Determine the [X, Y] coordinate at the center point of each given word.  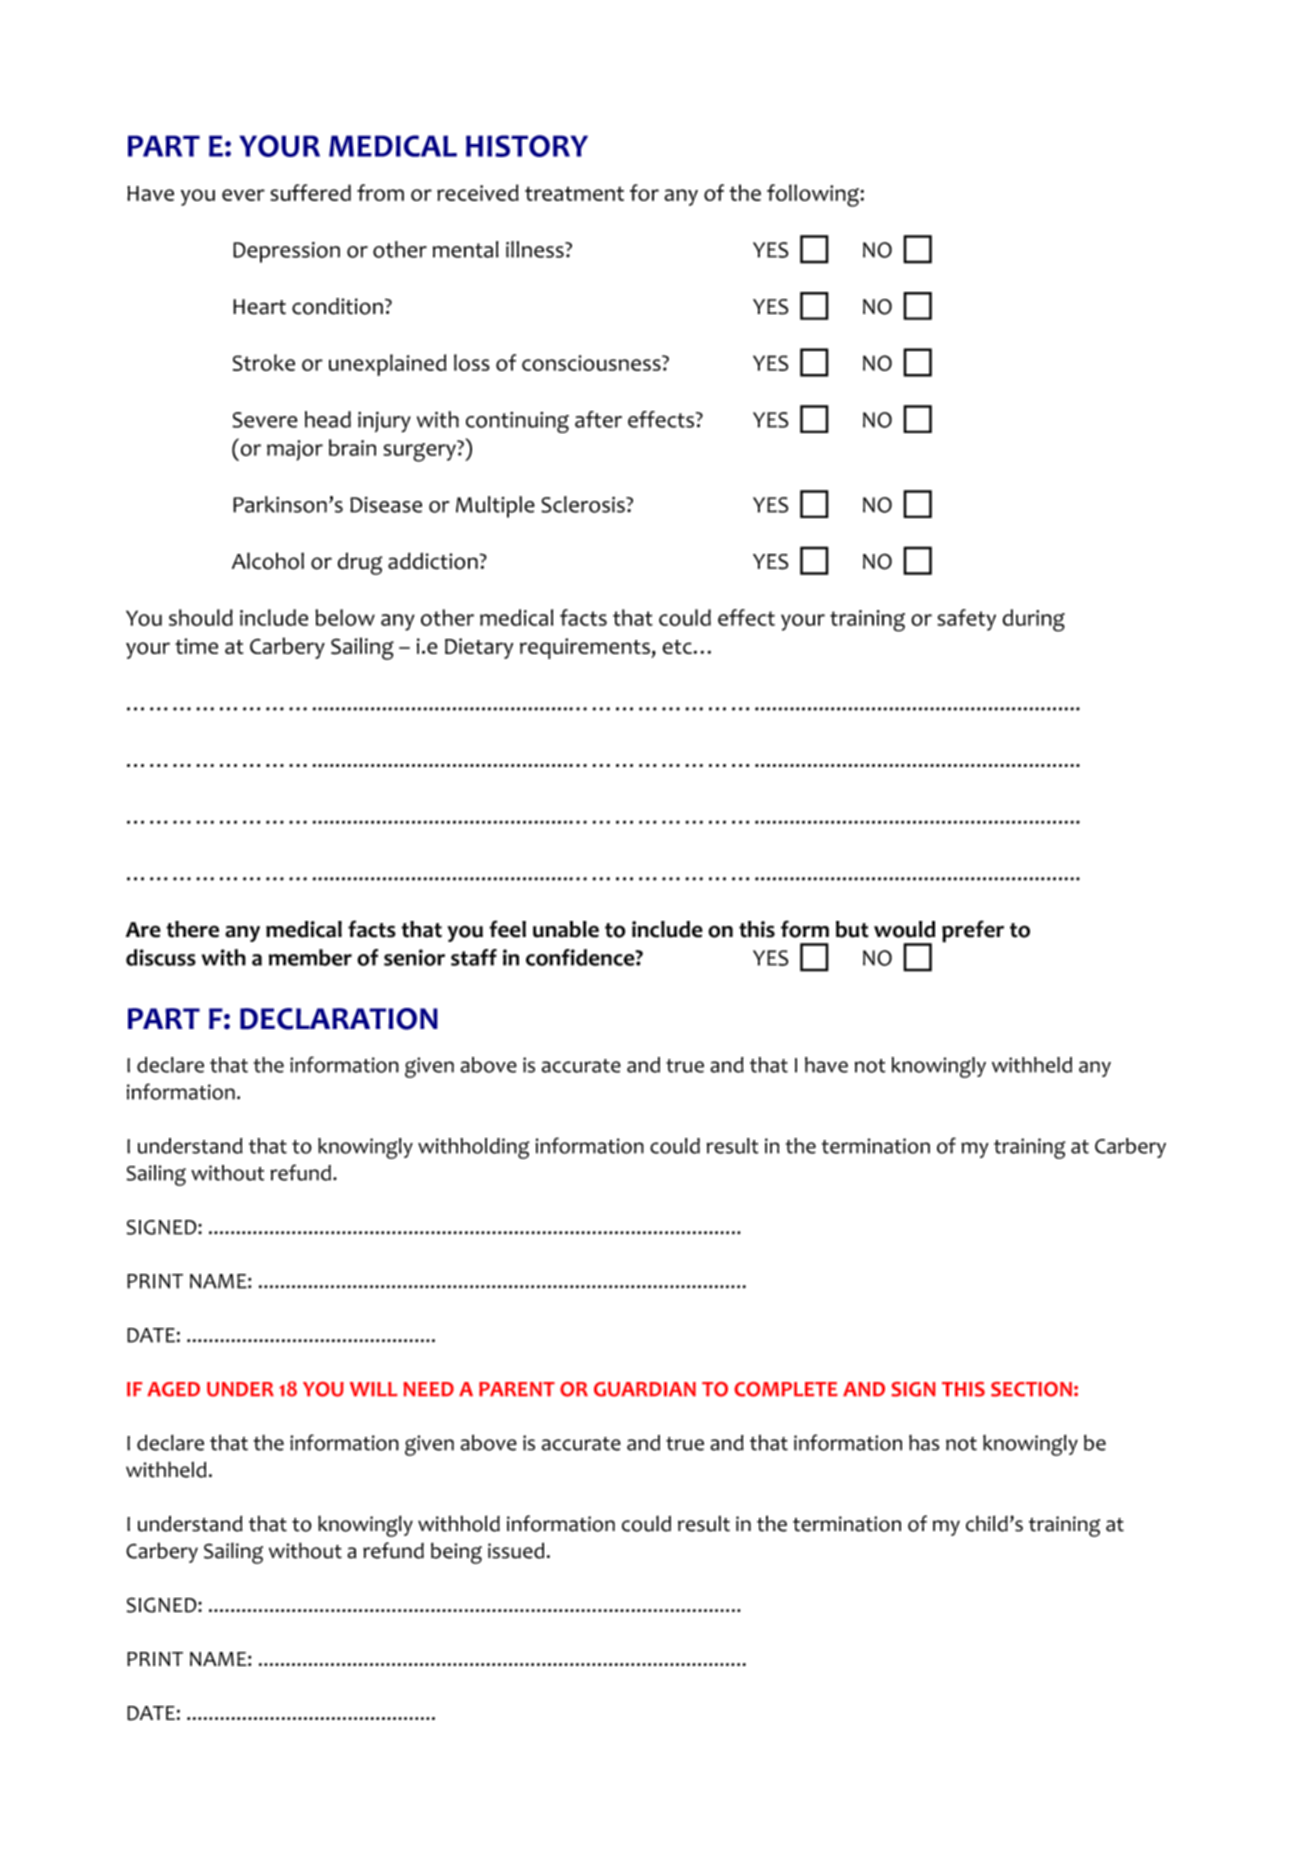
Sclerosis [584, 504]
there [192, 929]
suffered [311, 192]
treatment [574, 193]
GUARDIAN [645, 1389]
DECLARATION [339, 1019]
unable [566, 929]
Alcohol [268, 561]
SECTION [1031, 1389]
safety [966, 620]
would [904, 929]
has [924, 1443]
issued [516, 1550]
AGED [173, 1389]
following [814, 195]
